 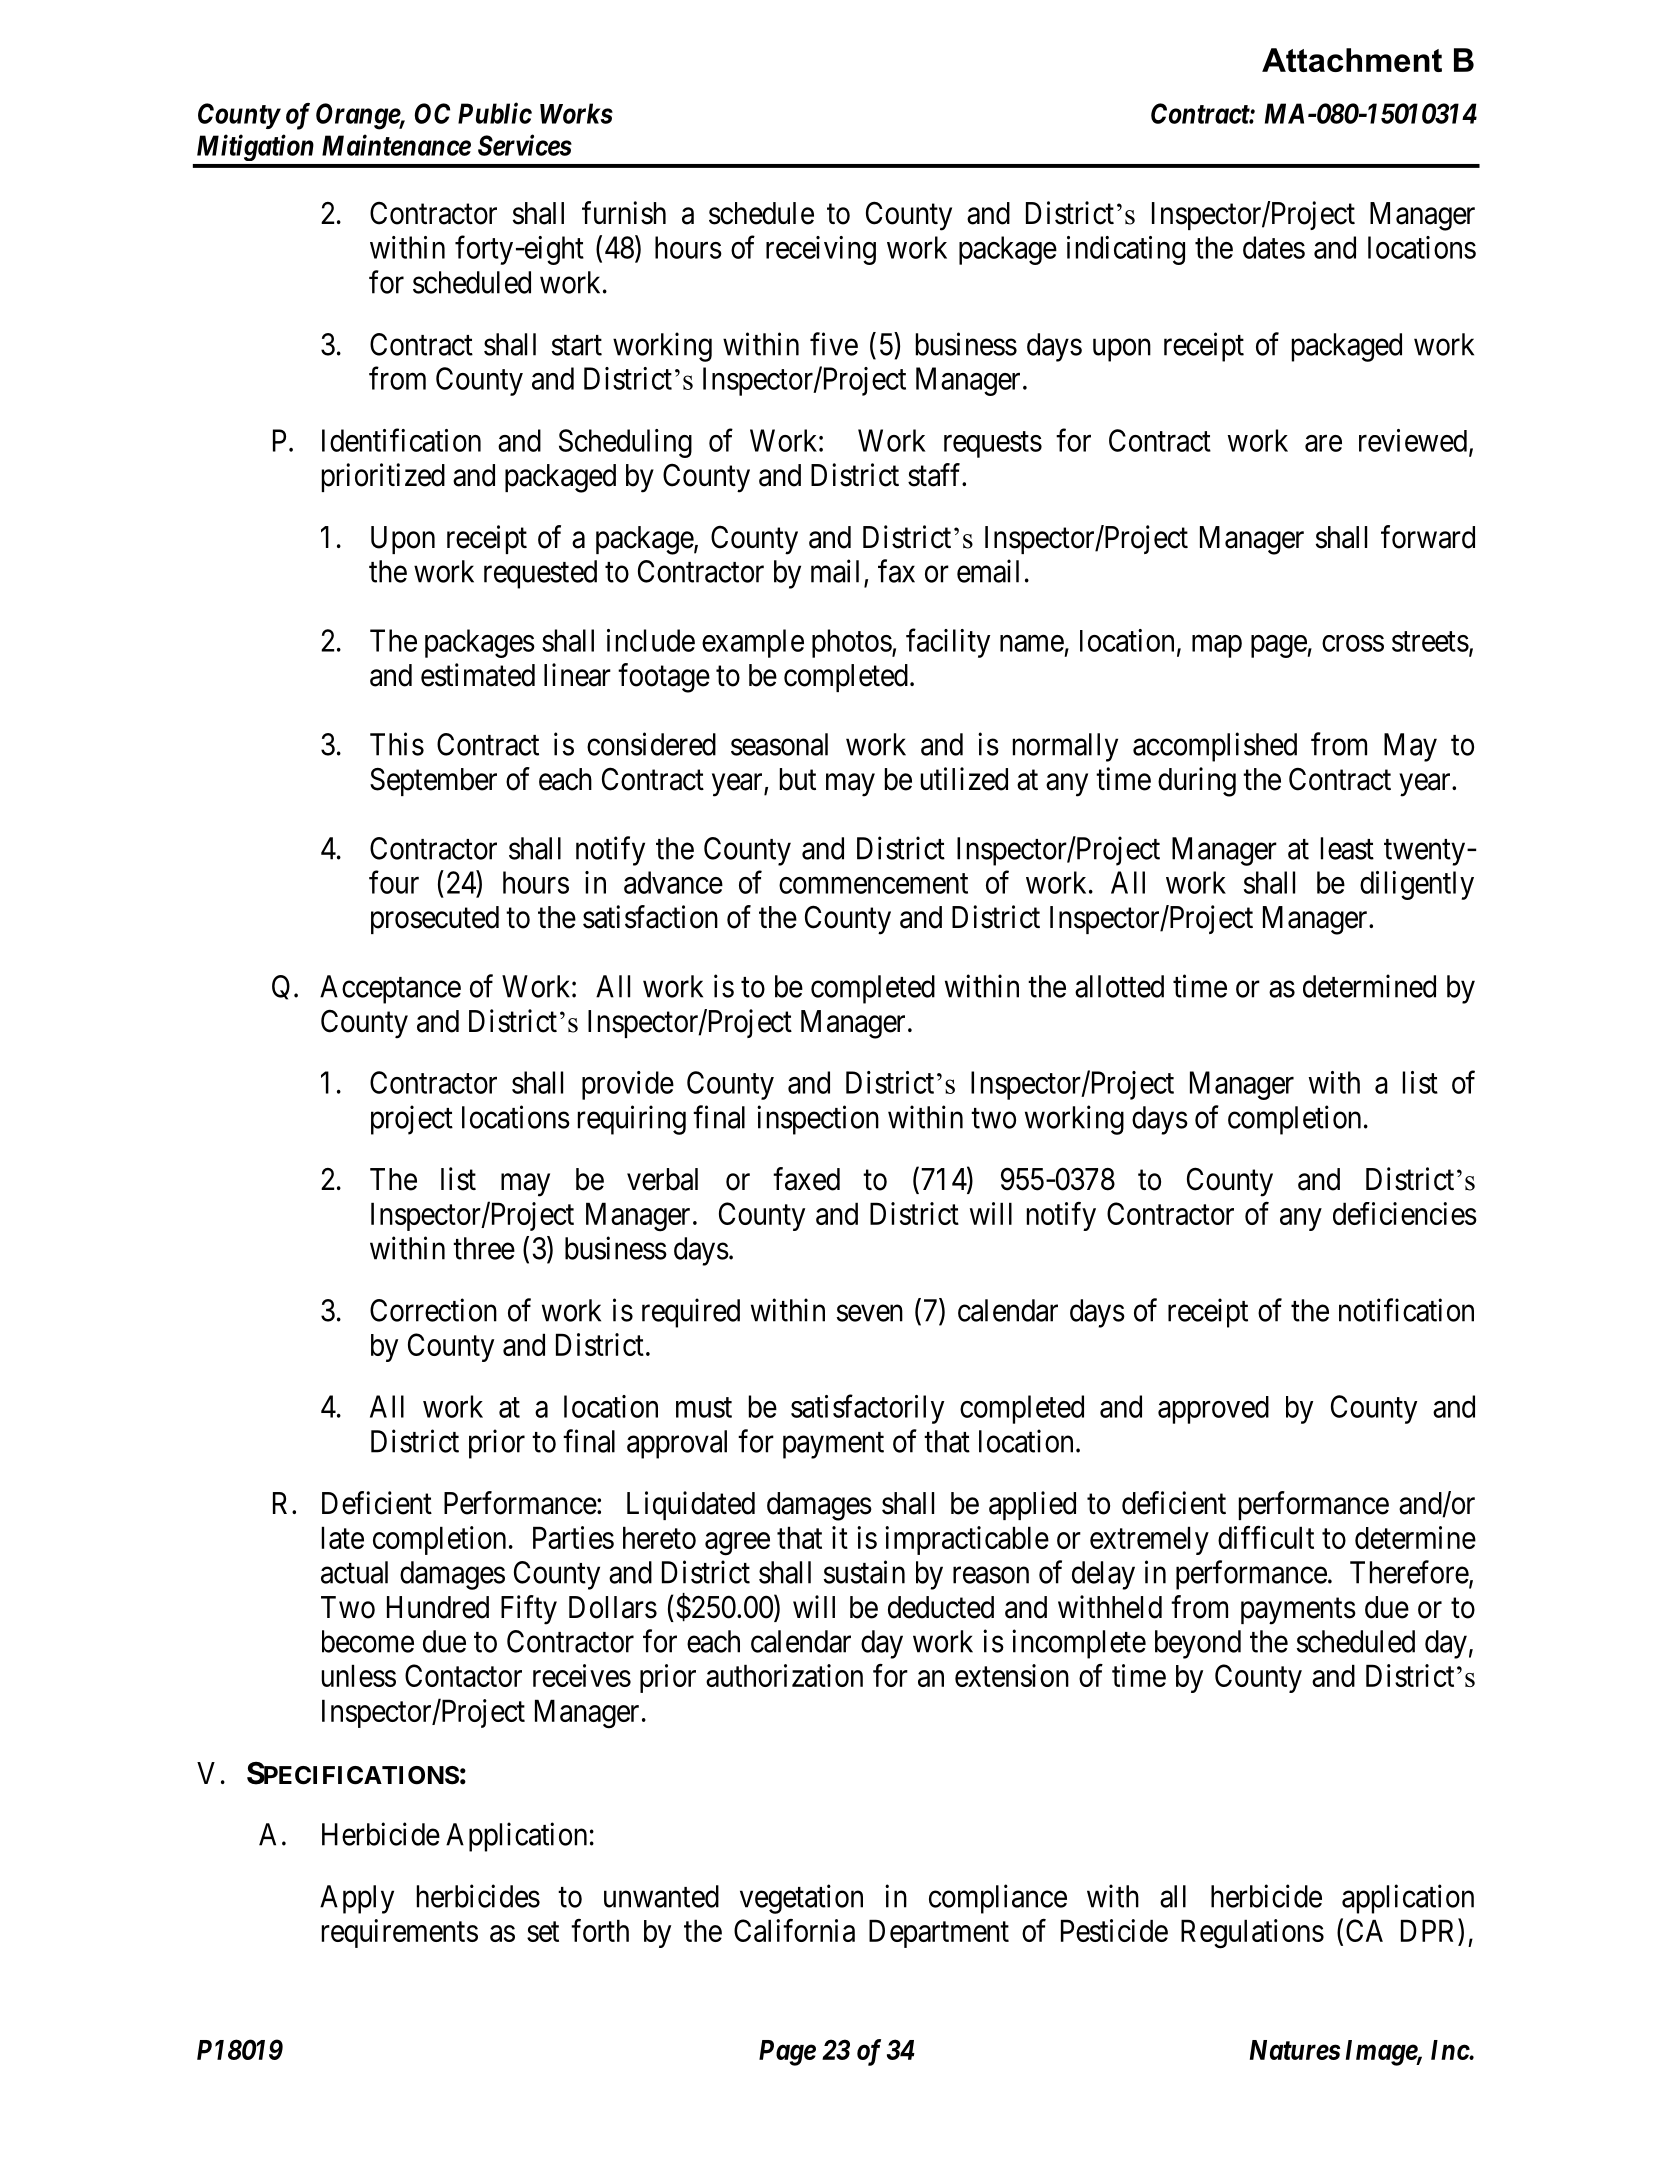 I want to click on Apply, so click(x=357, y=1899).
